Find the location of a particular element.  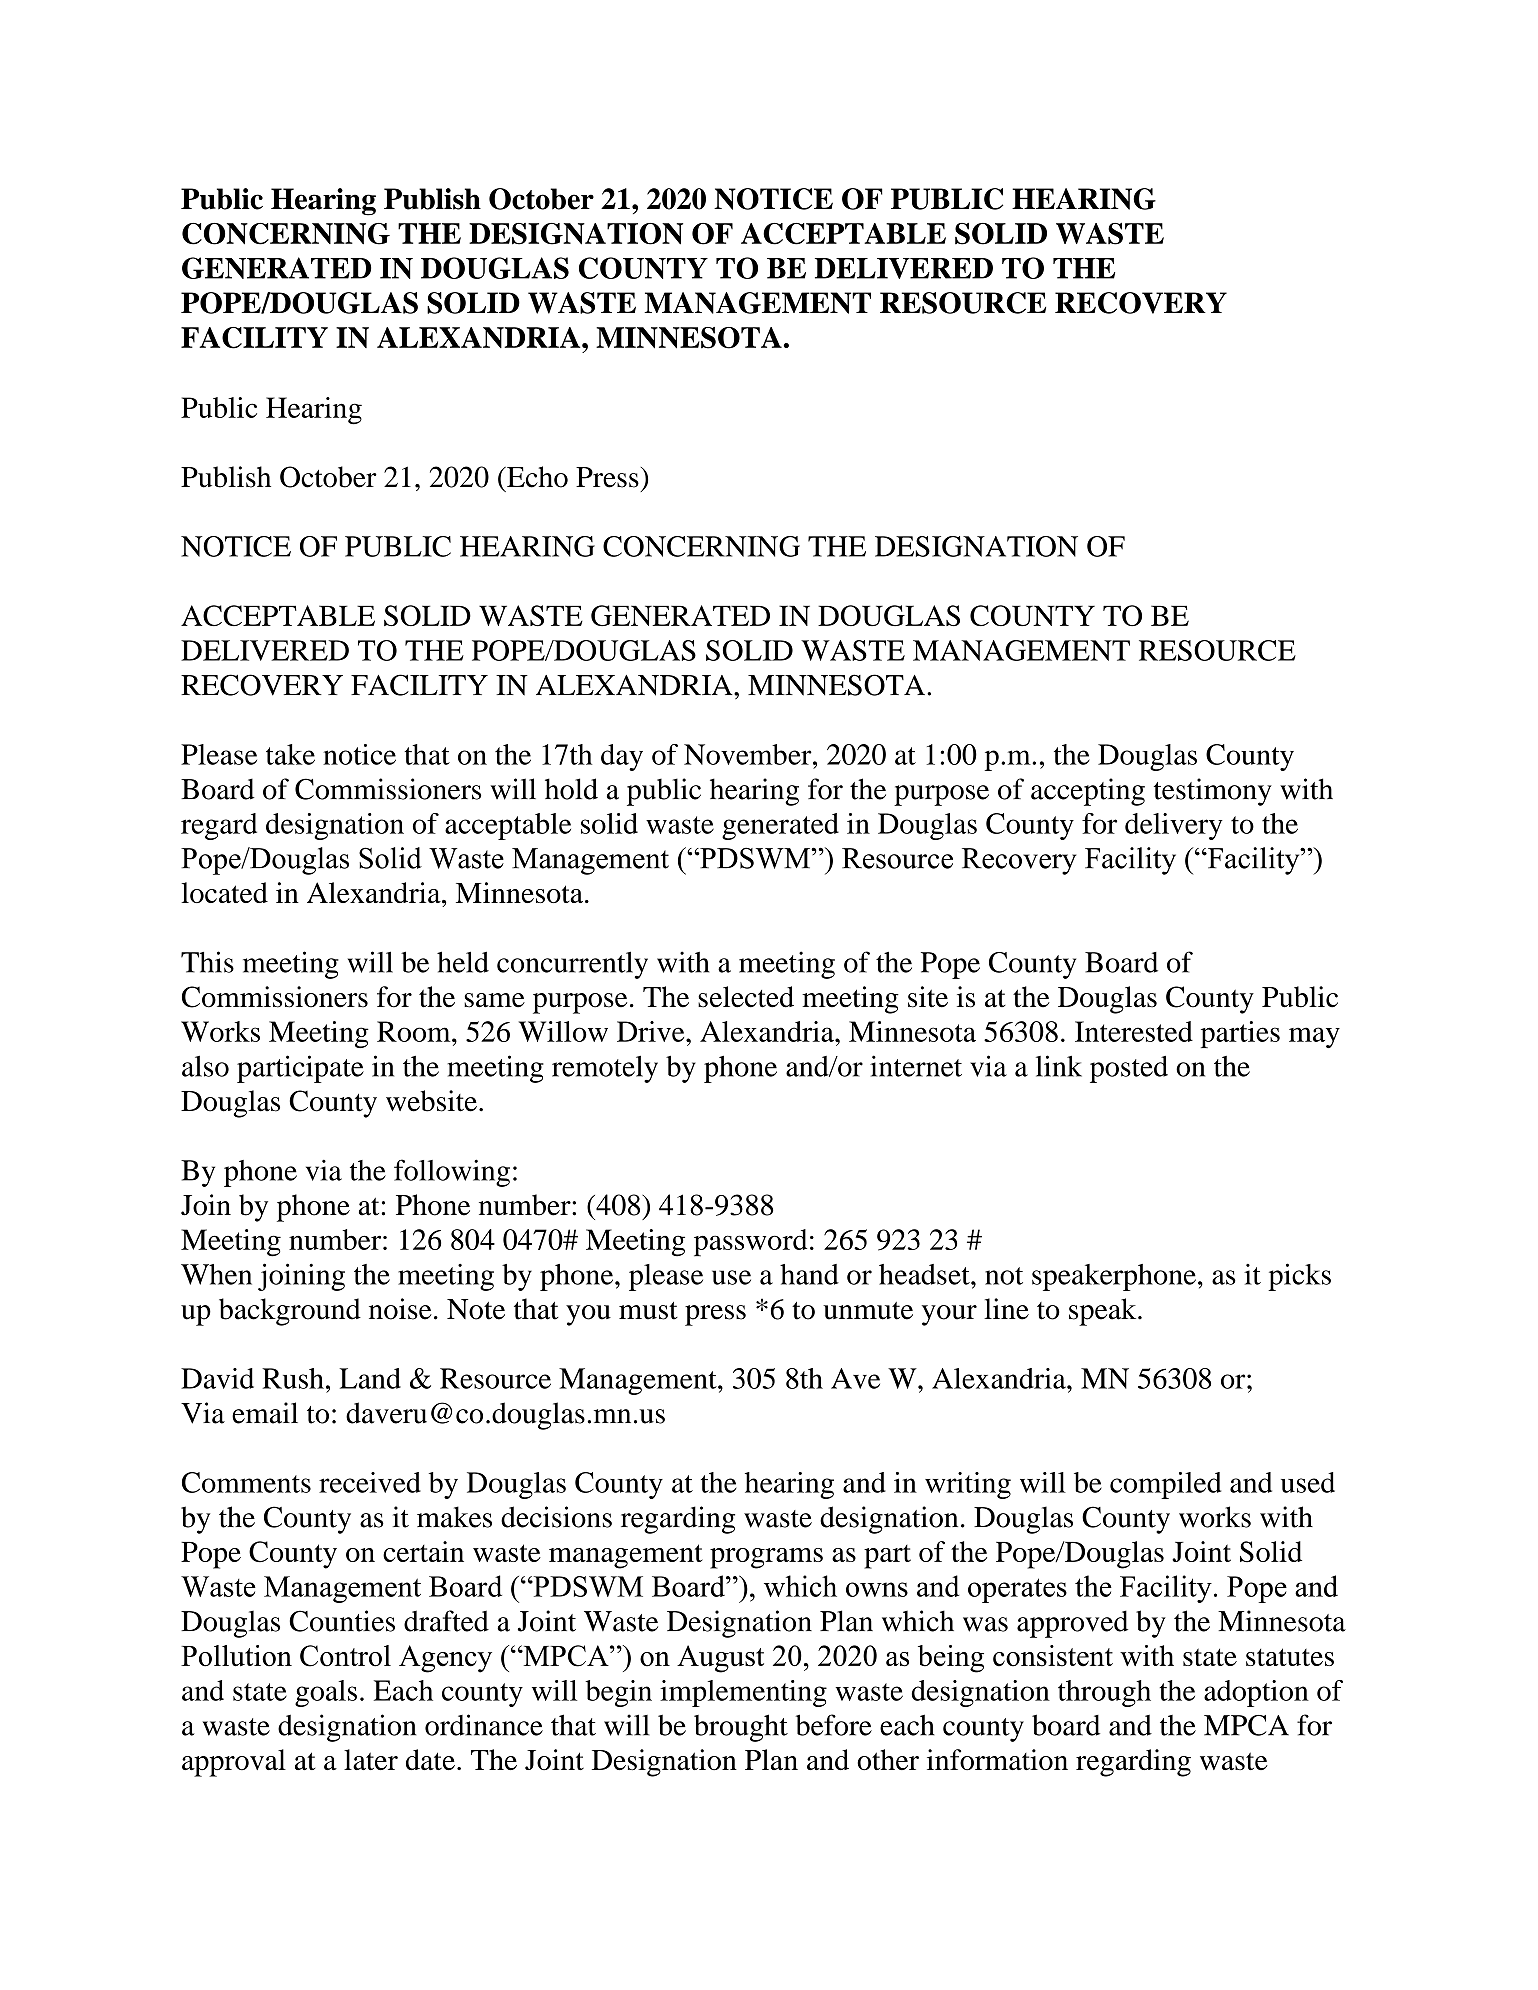

selected is located at coordinates (746, 997).
